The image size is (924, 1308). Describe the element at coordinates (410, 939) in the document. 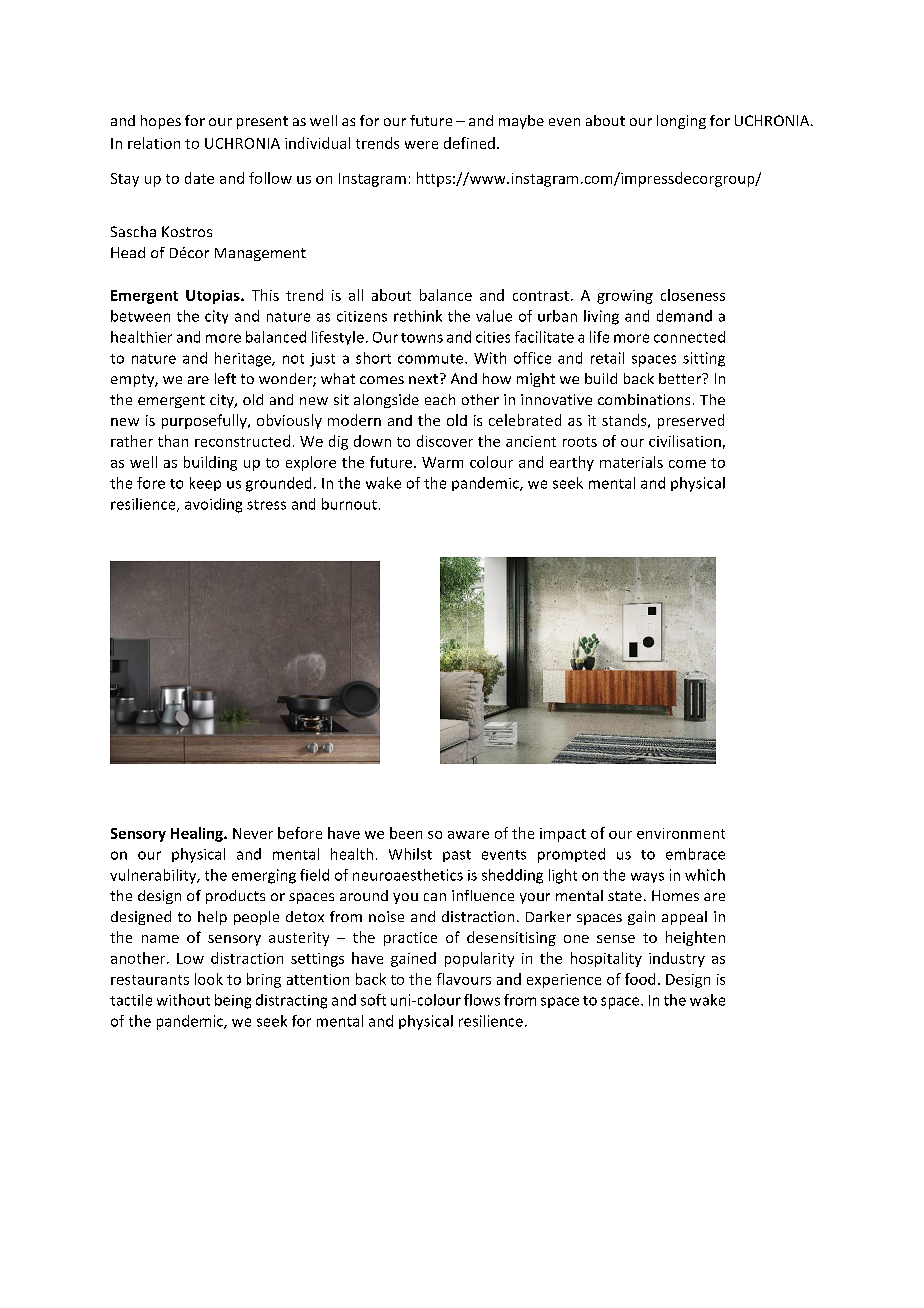

I see `practice` at that location.
